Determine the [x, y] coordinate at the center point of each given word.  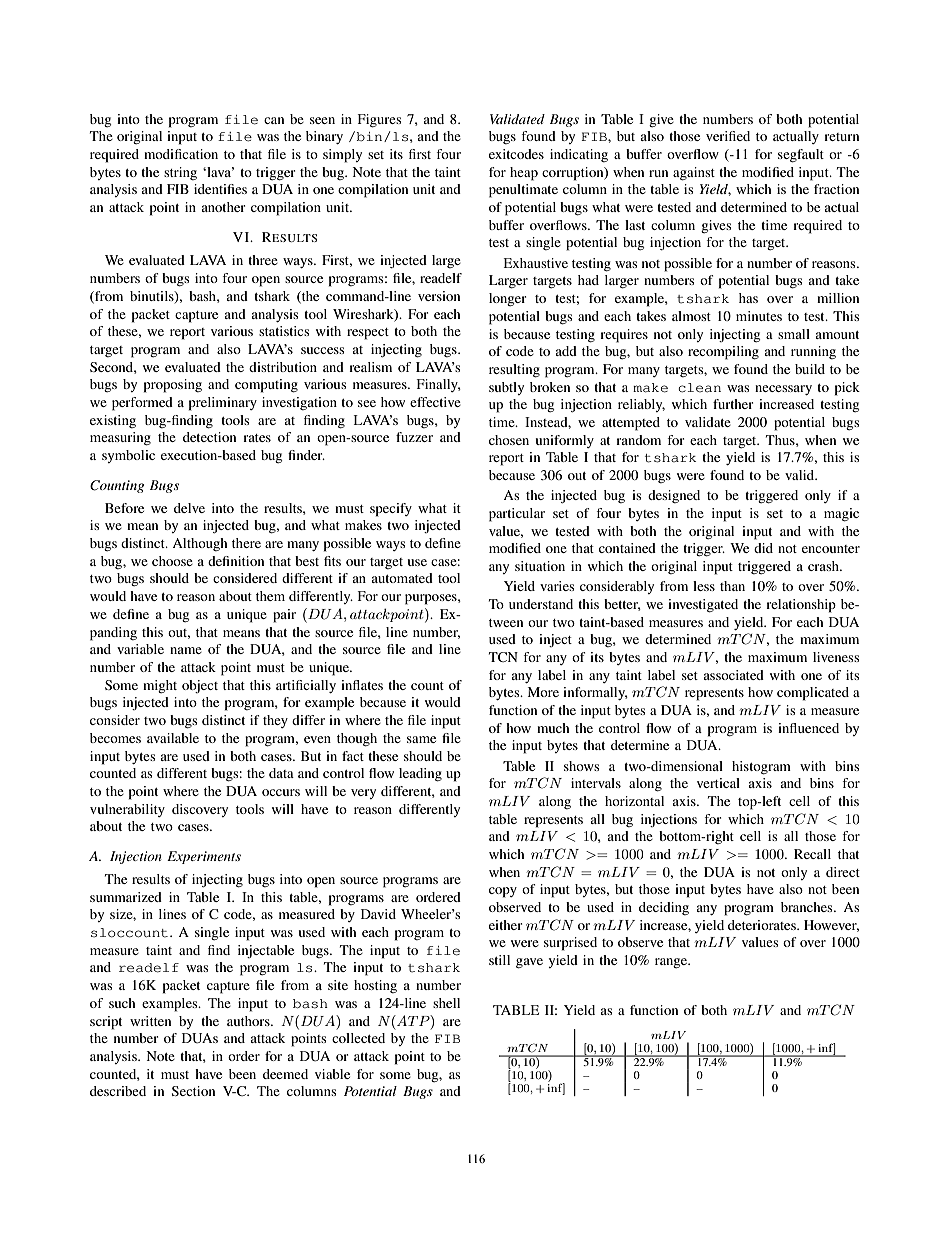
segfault [801, 156]
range [672, 963]
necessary [783, 390]
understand [541, 604]
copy [503, 892]
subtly [506, 388]
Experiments [204, 857]
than [732, 586]
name [186, 650]
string [180, 173]
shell [446, 1003]
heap [524, 174]
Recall [812, 854]
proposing [173, 386]
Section [193, 1091]
